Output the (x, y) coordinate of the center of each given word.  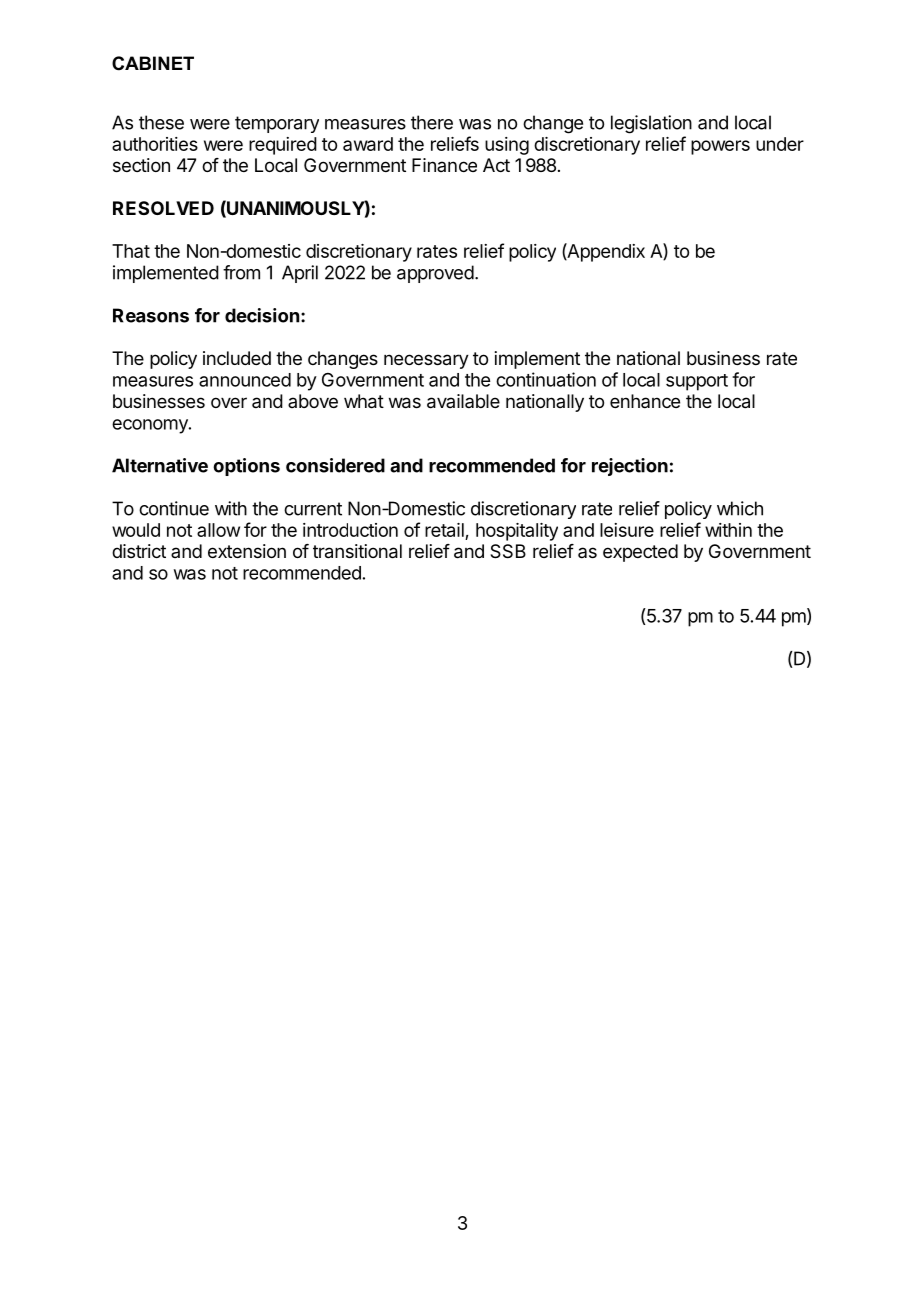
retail (444, 530)
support (697, 382)
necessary (426, 361)
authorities (155, 144)
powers (720, 147)
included (237, 358)
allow (218, 530)
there (432, 122)
